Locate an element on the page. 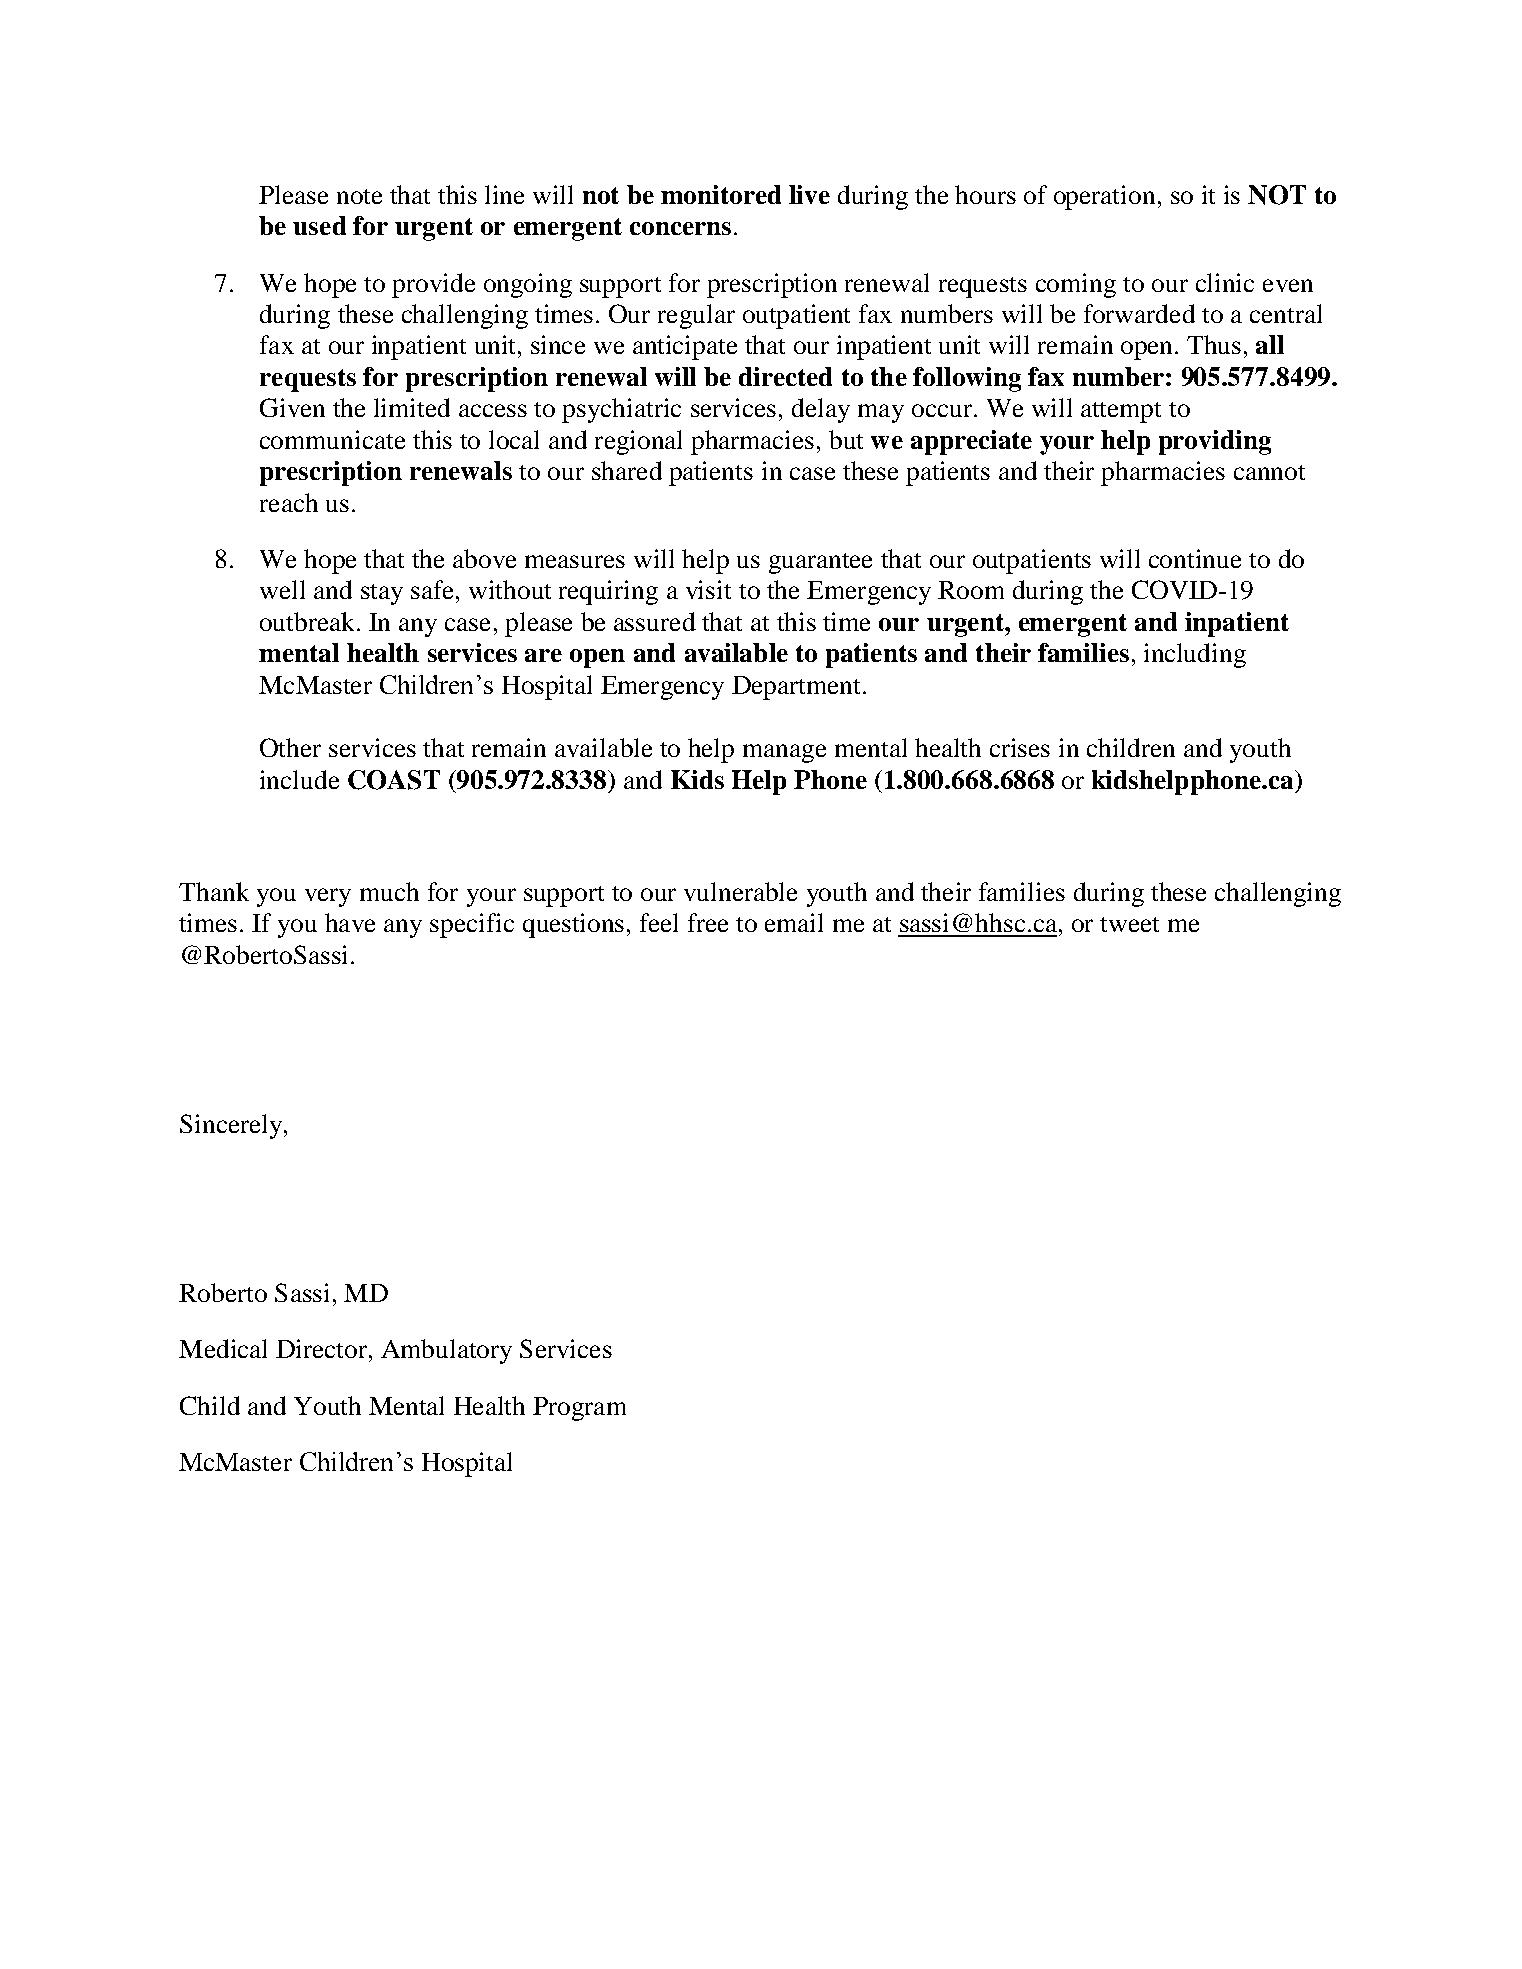 The image size is (1522, 1969). Director is located at coordinates (321, 1348).
